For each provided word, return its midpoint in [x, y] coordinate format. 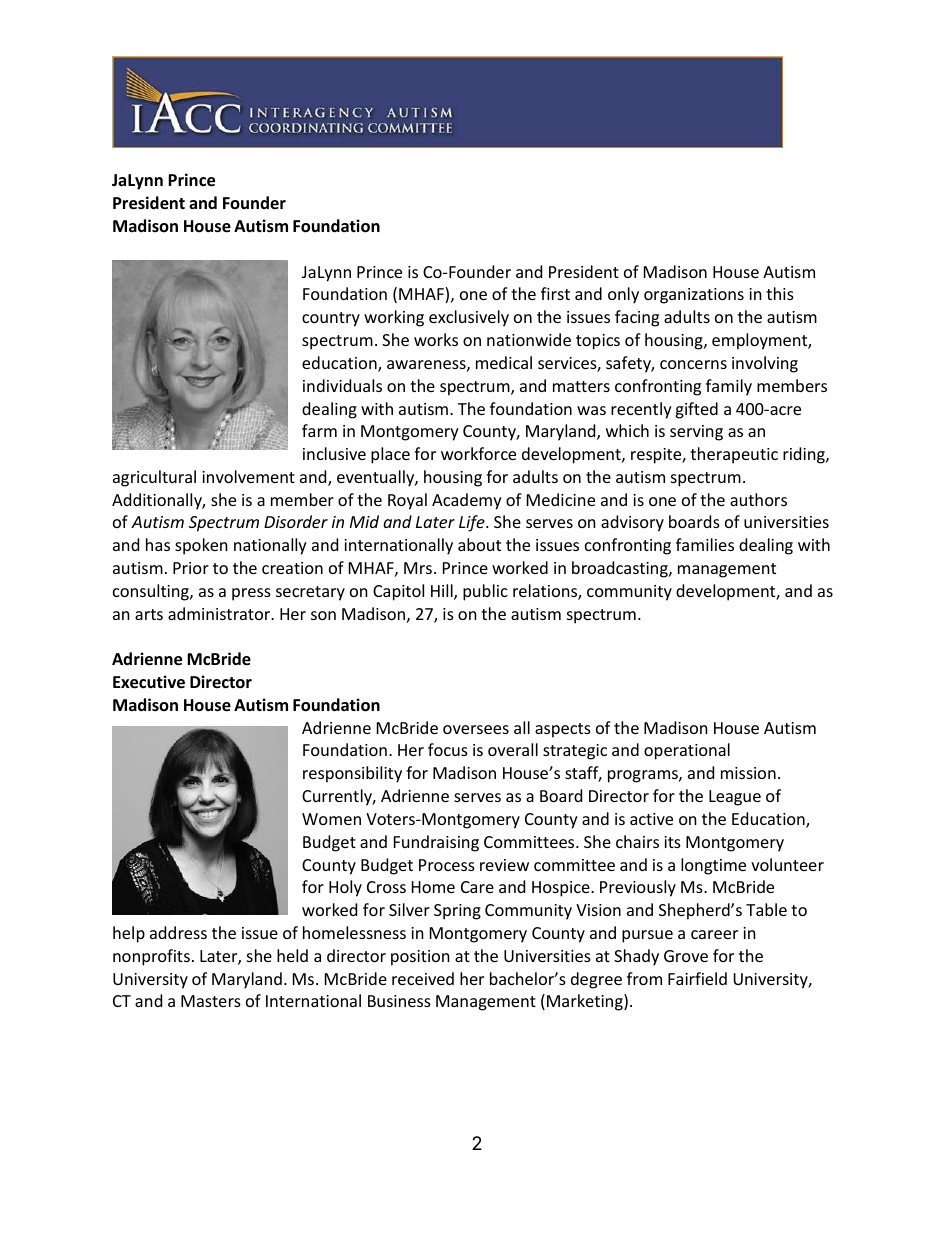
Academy [467, 501]
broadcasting [621, 569]
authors [758, 499]
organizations [694, 296]
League [735, 798]
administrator [220, 613]
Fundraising [436, 843]
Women [331, 819]
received [423, 978]
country [331, 319]
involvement [248, 476]
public [485, 592]
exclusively [469, 318]
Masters [211, 1001]
